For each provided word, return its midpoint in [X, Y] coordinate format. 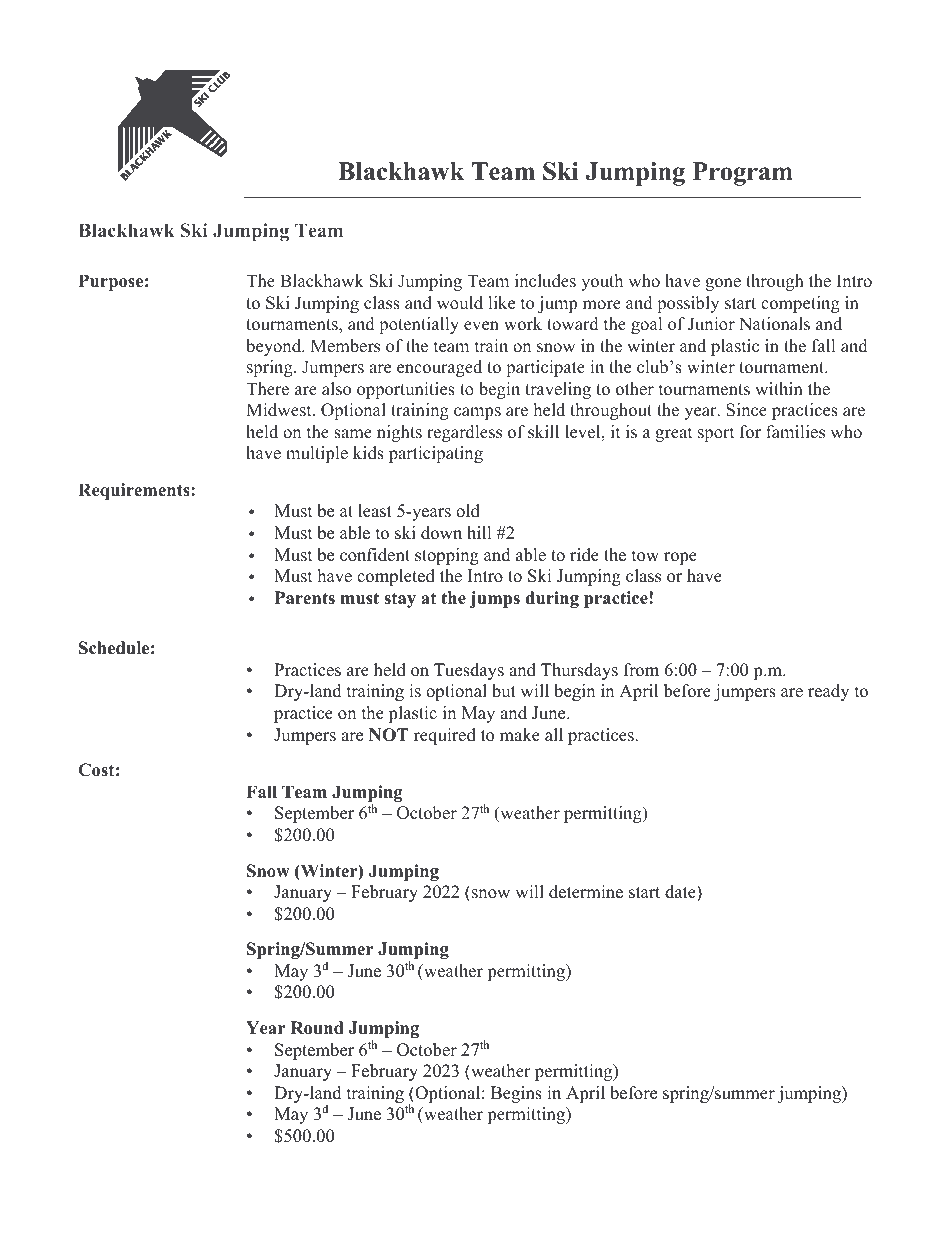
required [445, 736]
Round [317, 1028]
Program [743, 174]
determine [586, 892]
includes [545, 281]
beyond [275, 347]
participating [436, 454]
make [520, 735]
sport [716, 434]
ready [828, 692]
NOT [389, 735]
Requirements [135, 491]
